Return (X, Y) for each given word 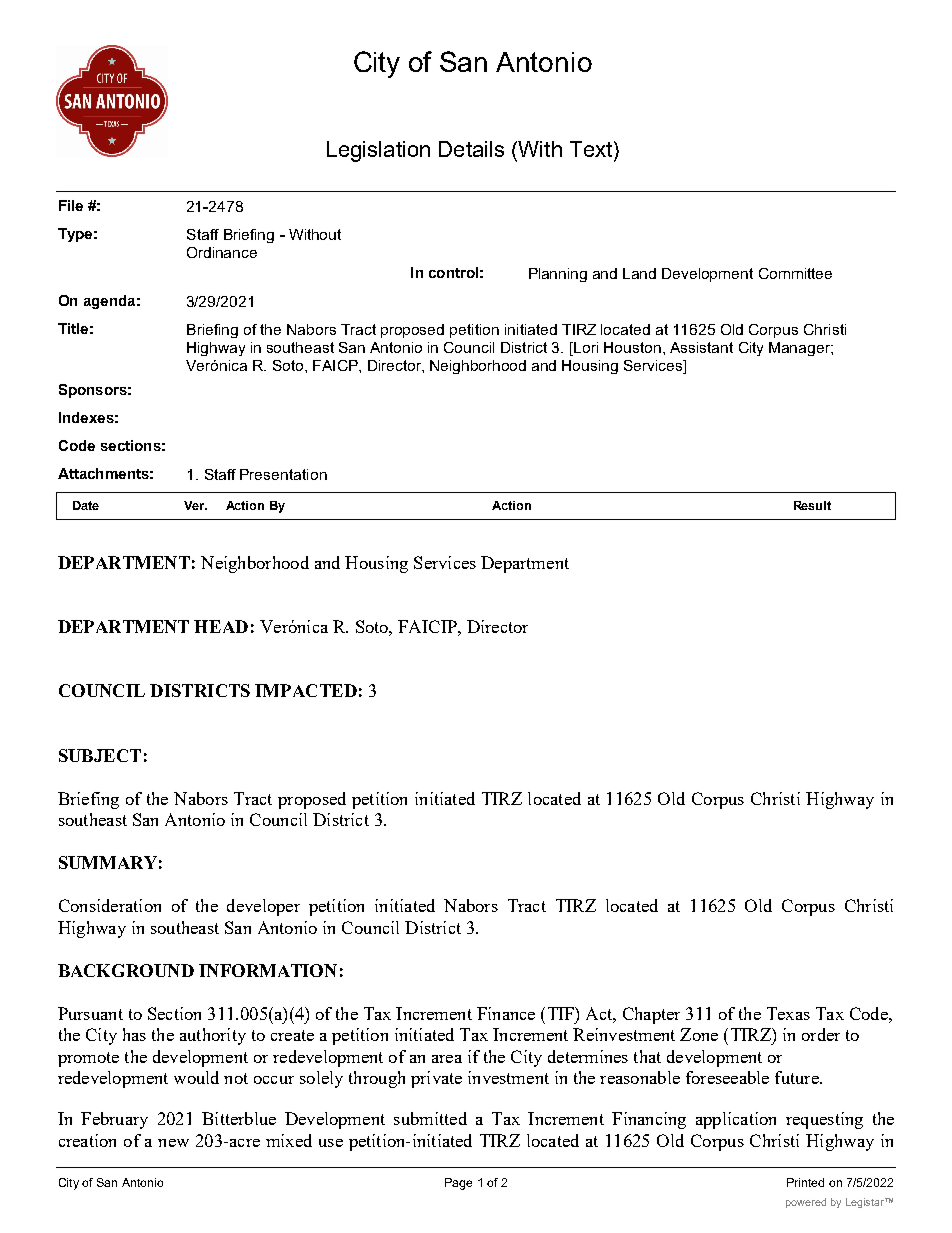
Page (458, 1184)
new (173, 1143)
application (736, 1120)
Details (471, 149)
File (71, 205)
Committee (795, 273)
